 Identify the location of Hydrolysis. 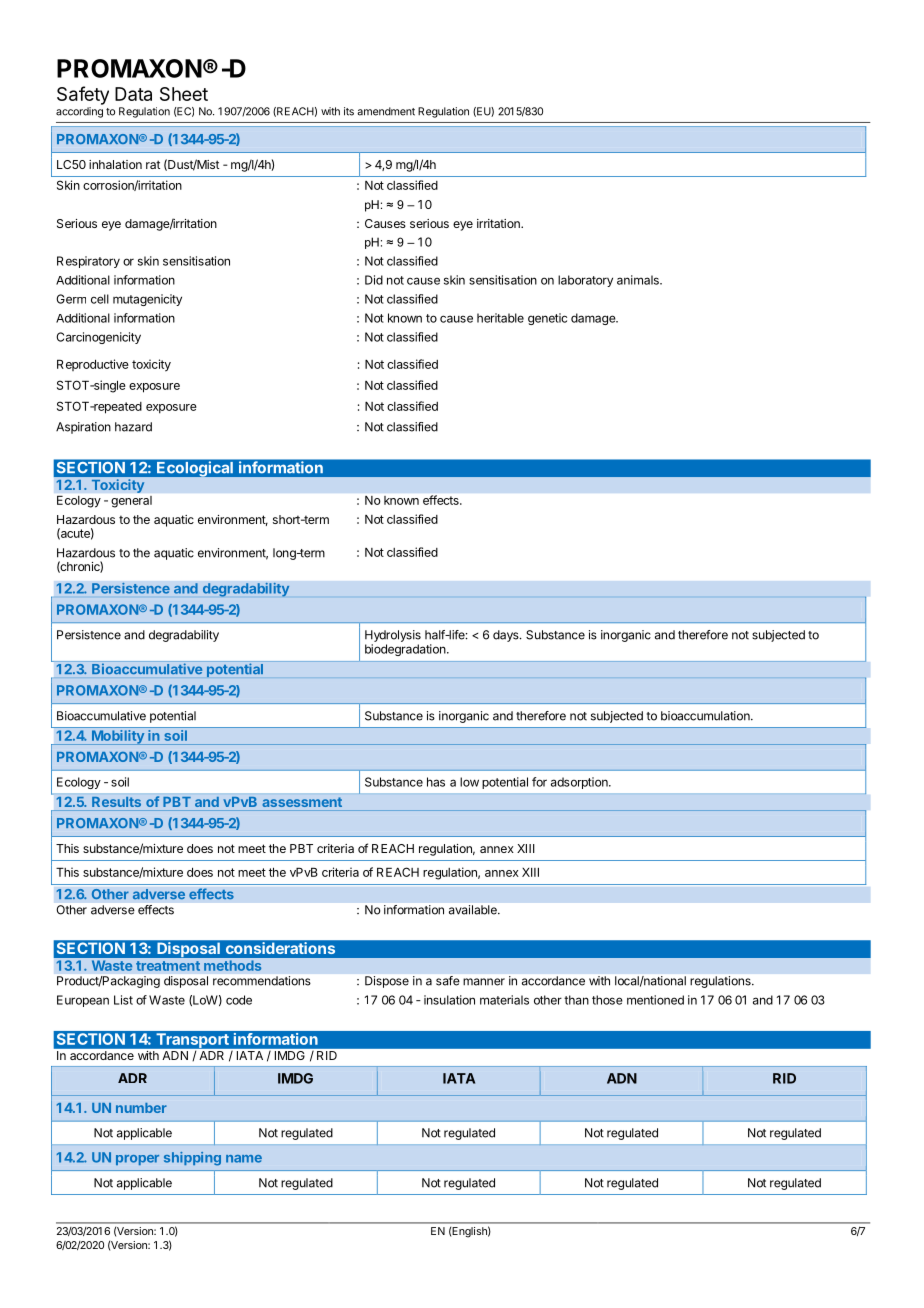
(393, 636).
